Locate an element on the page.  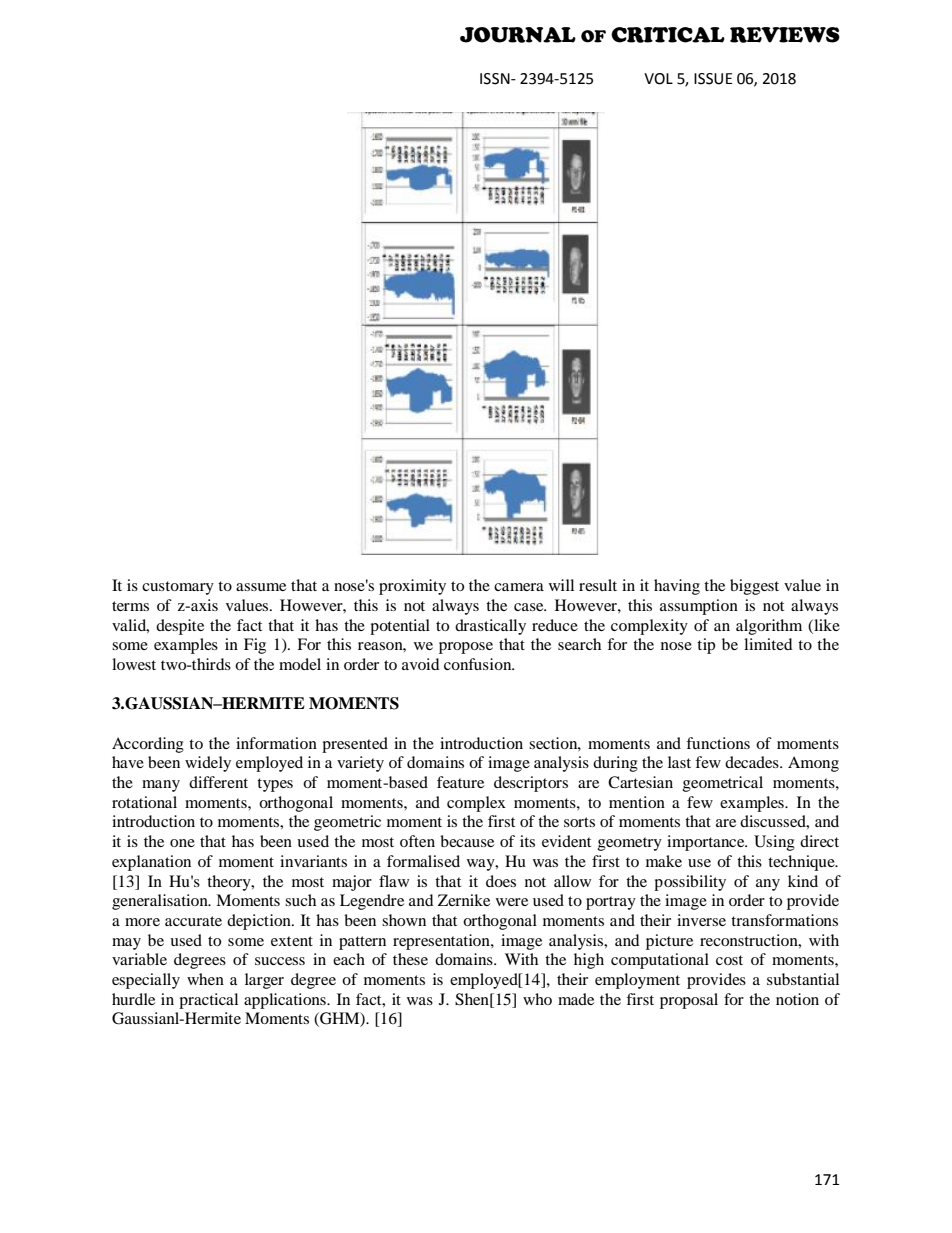
customary is located at coordinates (178, 588).
